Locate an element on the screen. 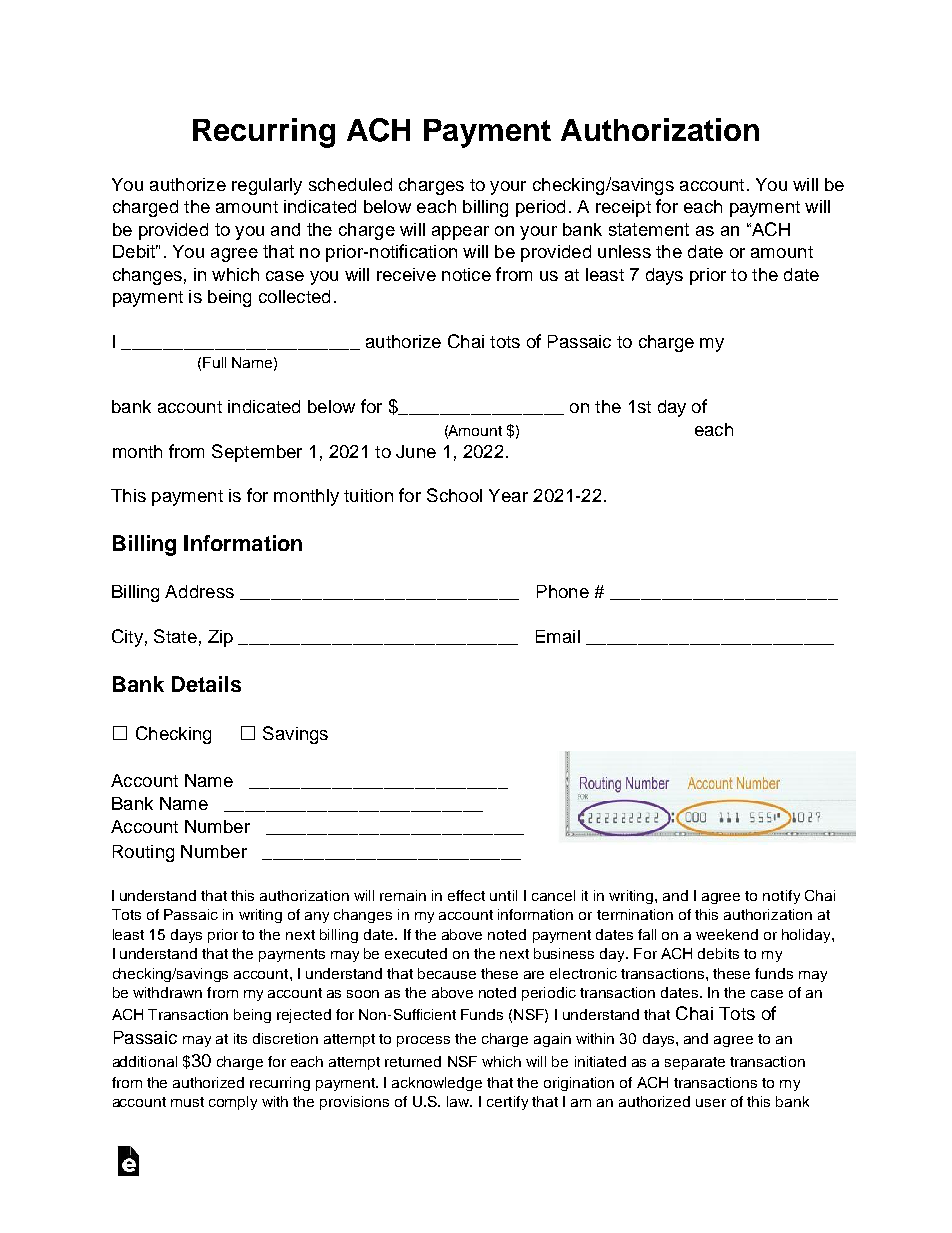 Image resolution: width=952 pixels, height=1233 pixels. Routing is located at coordinates (143, 853).
